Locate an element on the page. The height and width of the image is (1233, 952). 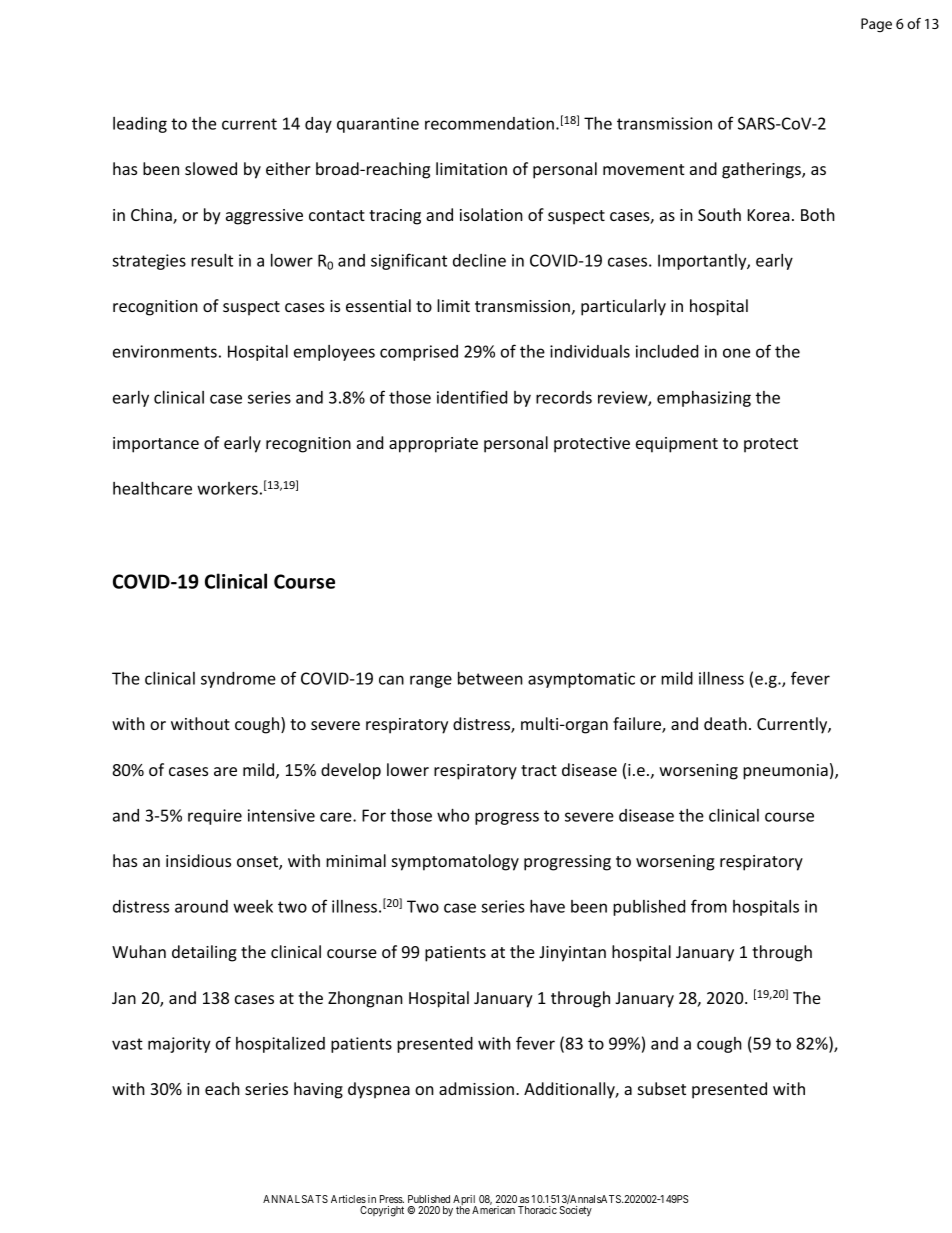
Korea is located at coordinates (769, 215).
